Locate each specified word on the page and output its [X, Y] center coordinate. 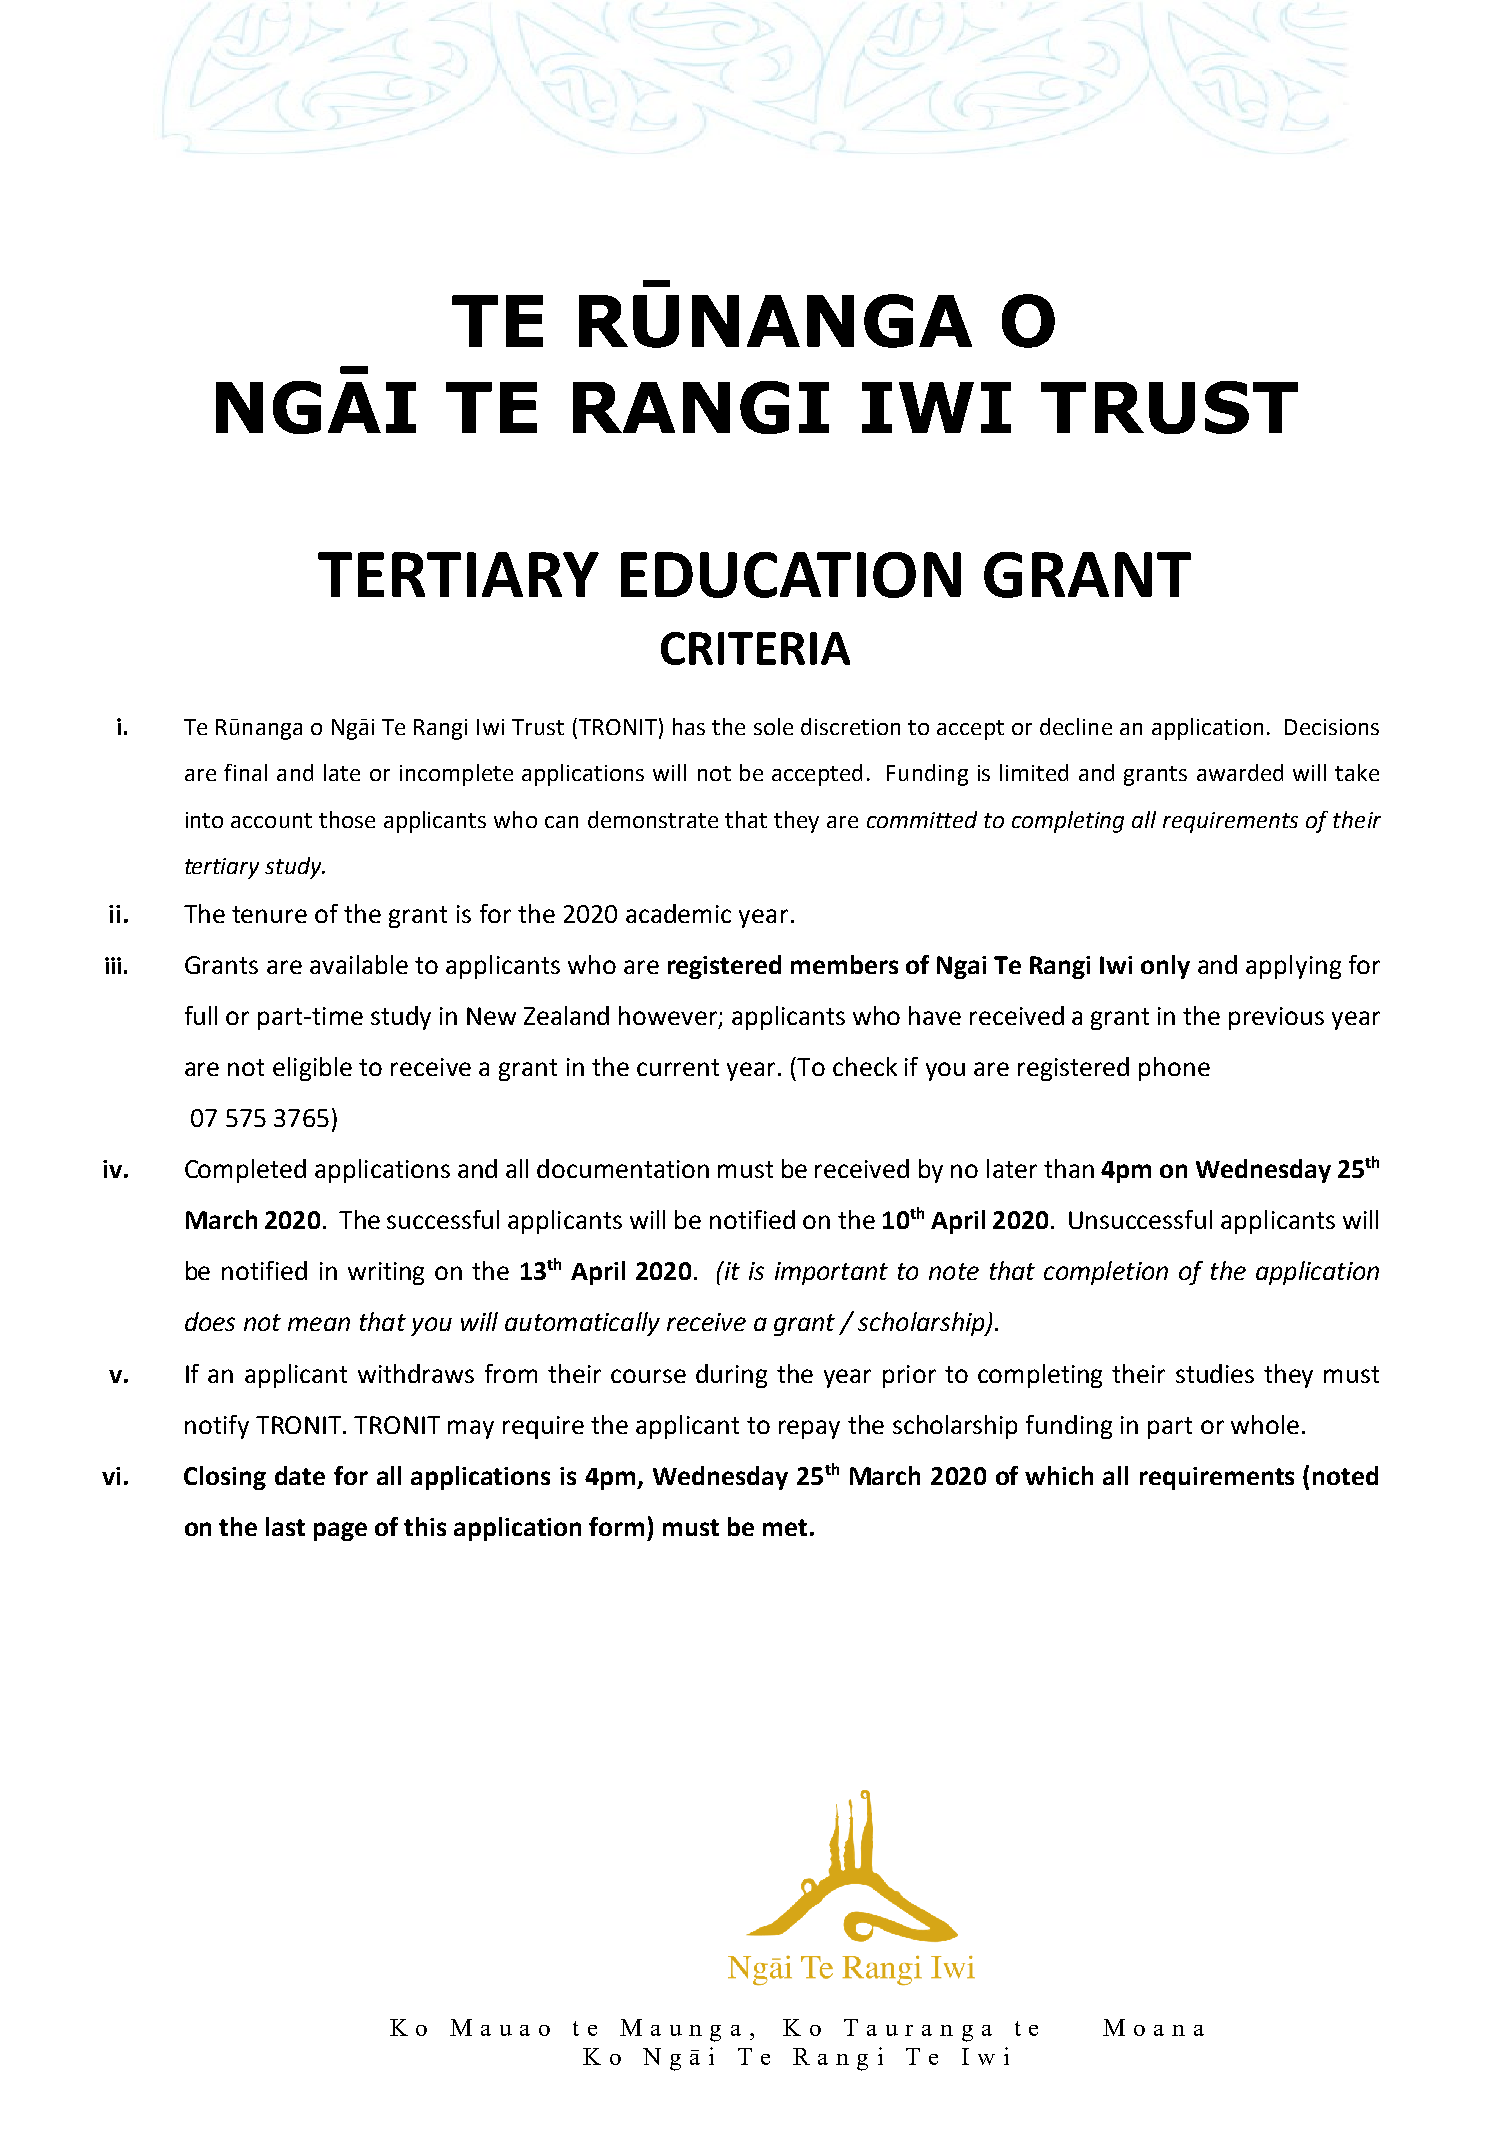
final [245, 772]
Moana [1153, 2027]
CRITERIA [755, 648]
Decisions [1332, 727]
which [1059, 1475]
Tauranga [918, 2030]
